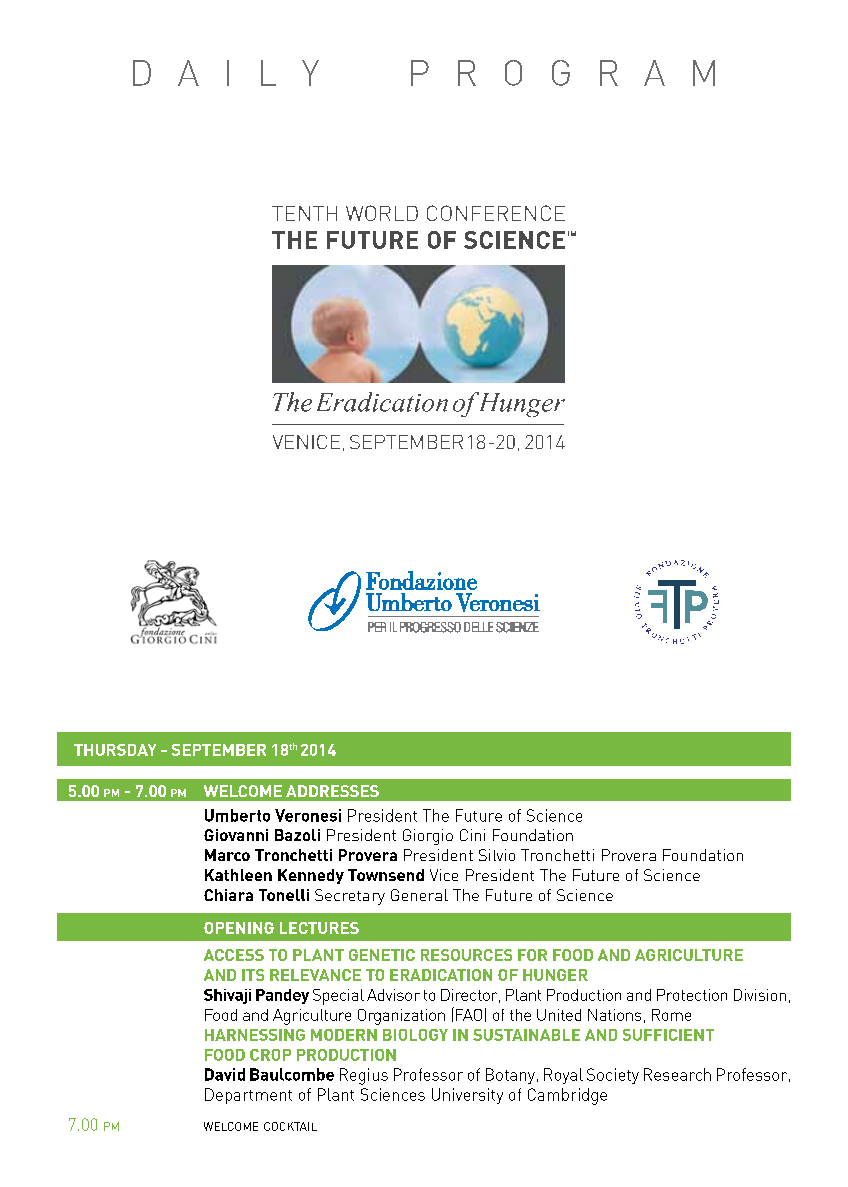 Image resolution: width=848 pixels, height=1187 pixels. Describe the element at coordinates (228, 895) in the screenshot. I see `Chiara` at that location.
